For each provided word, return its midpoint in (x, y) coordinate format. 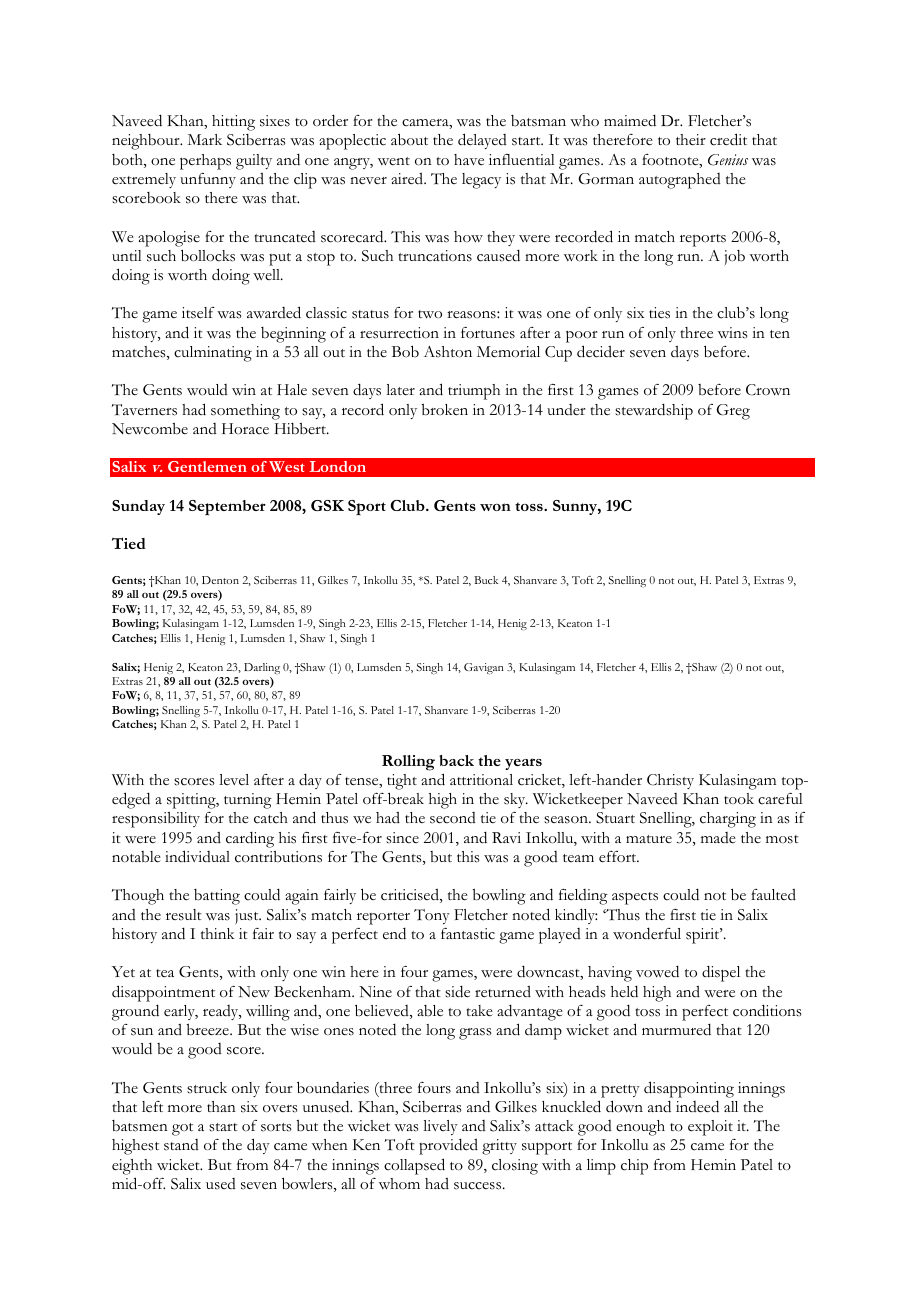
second (453, 818)
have (469, 160)
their (691, 140)
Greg (733, 412)
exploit (710, 1128)
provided (448, 1146)
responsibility (156, 820)
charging (728, 820)
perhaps (205, 162)
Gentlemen (207, 466)
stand (181, 1145)
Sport (367, 507)
